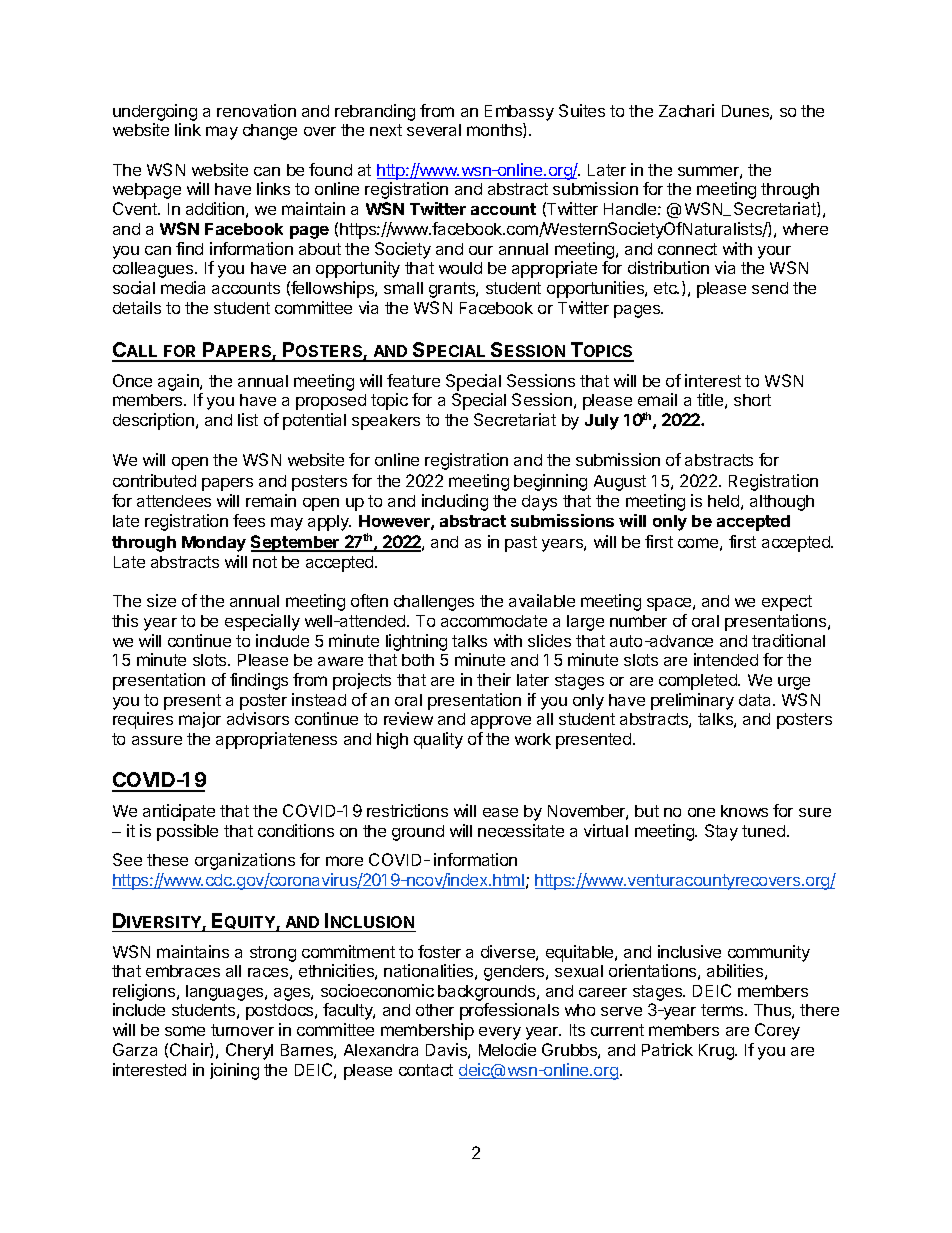 Image resolution: width=952 pixels, height=1233 pixels. I want to click on some, so click(185, 1031).
